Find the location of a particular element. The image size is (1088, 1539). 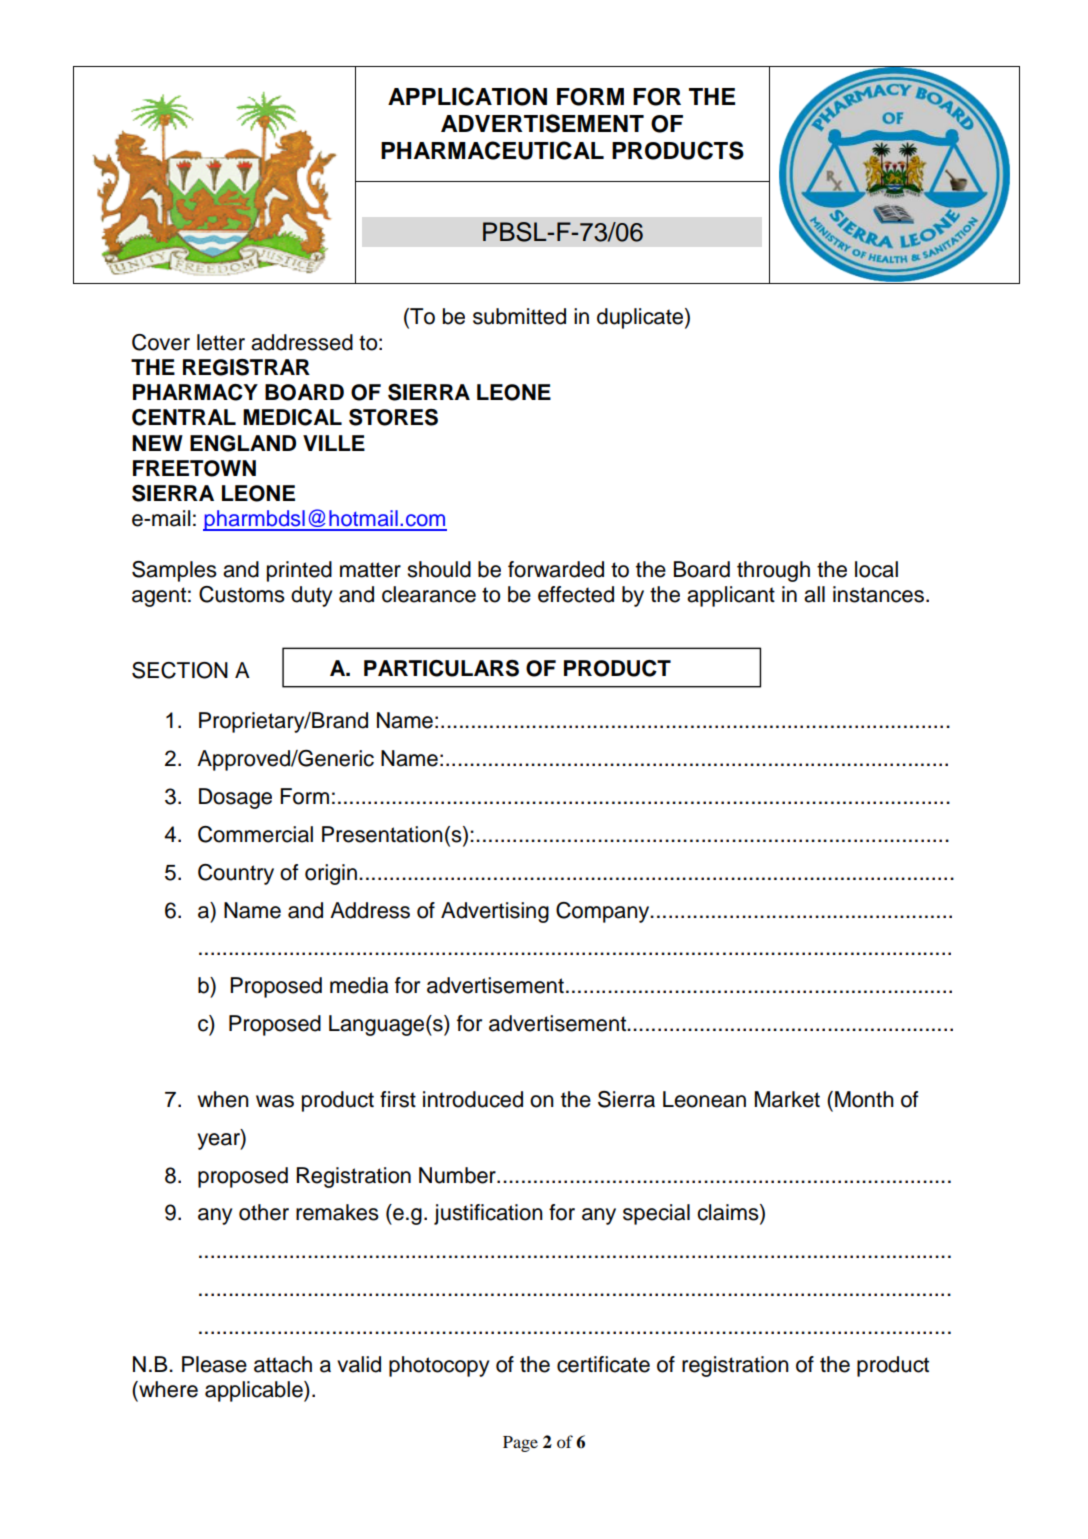

APPLICATION is located at coordinates (467, 96).
